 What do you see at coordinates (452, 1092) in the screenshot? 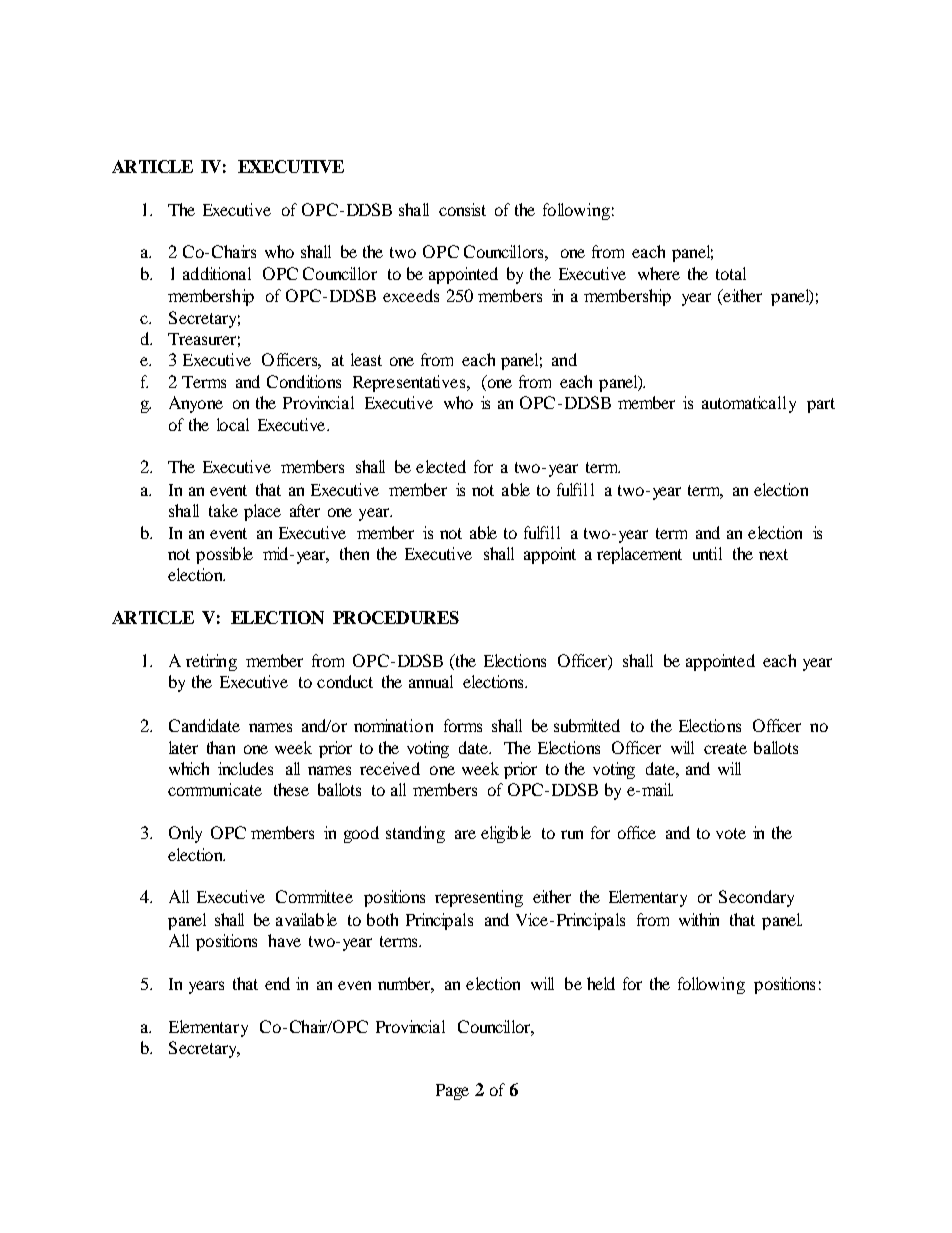
I see `Page` at bounding box center [452, 1092].
